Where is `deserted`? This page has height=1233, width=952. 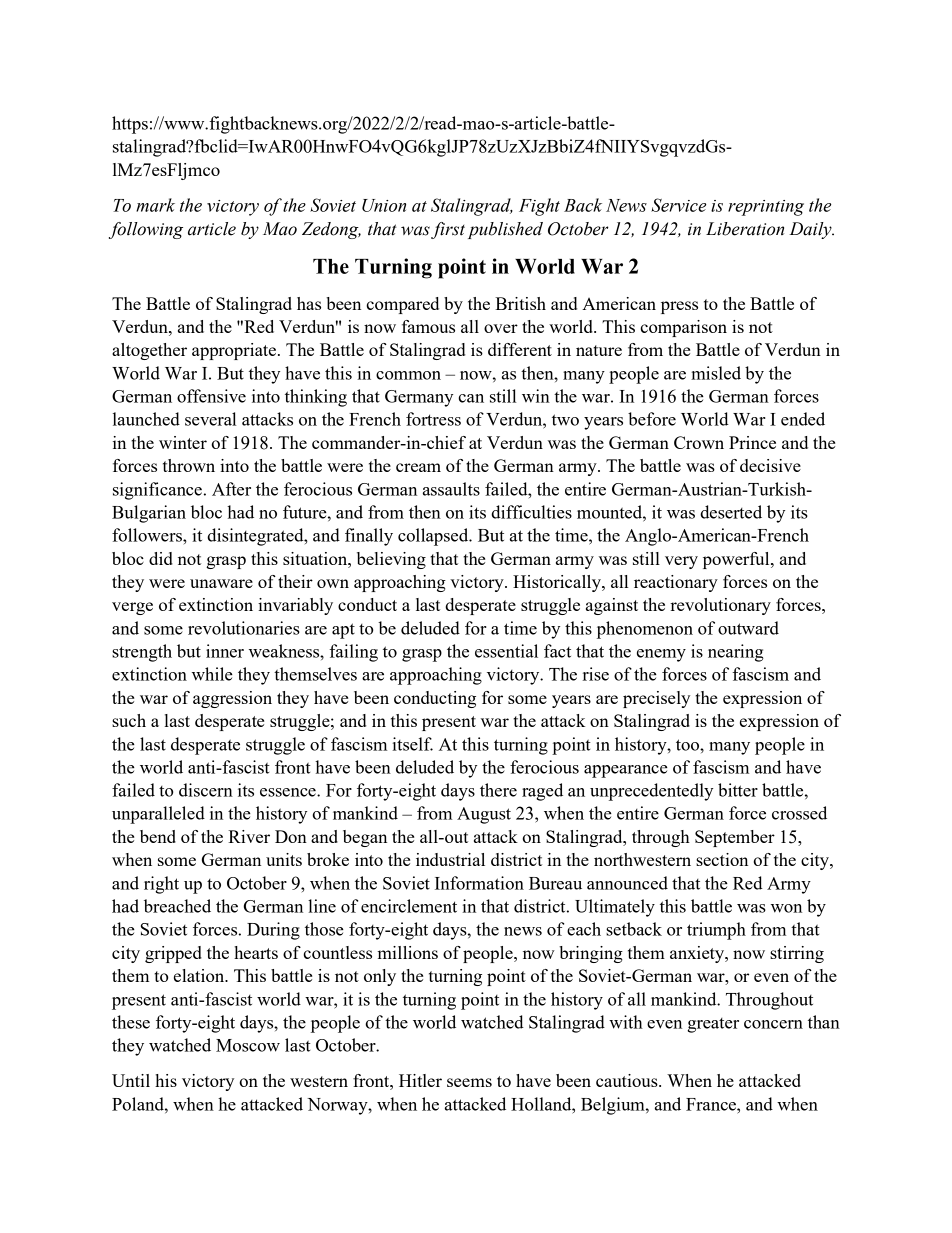
deserted is located at coordinates (731, 512).
